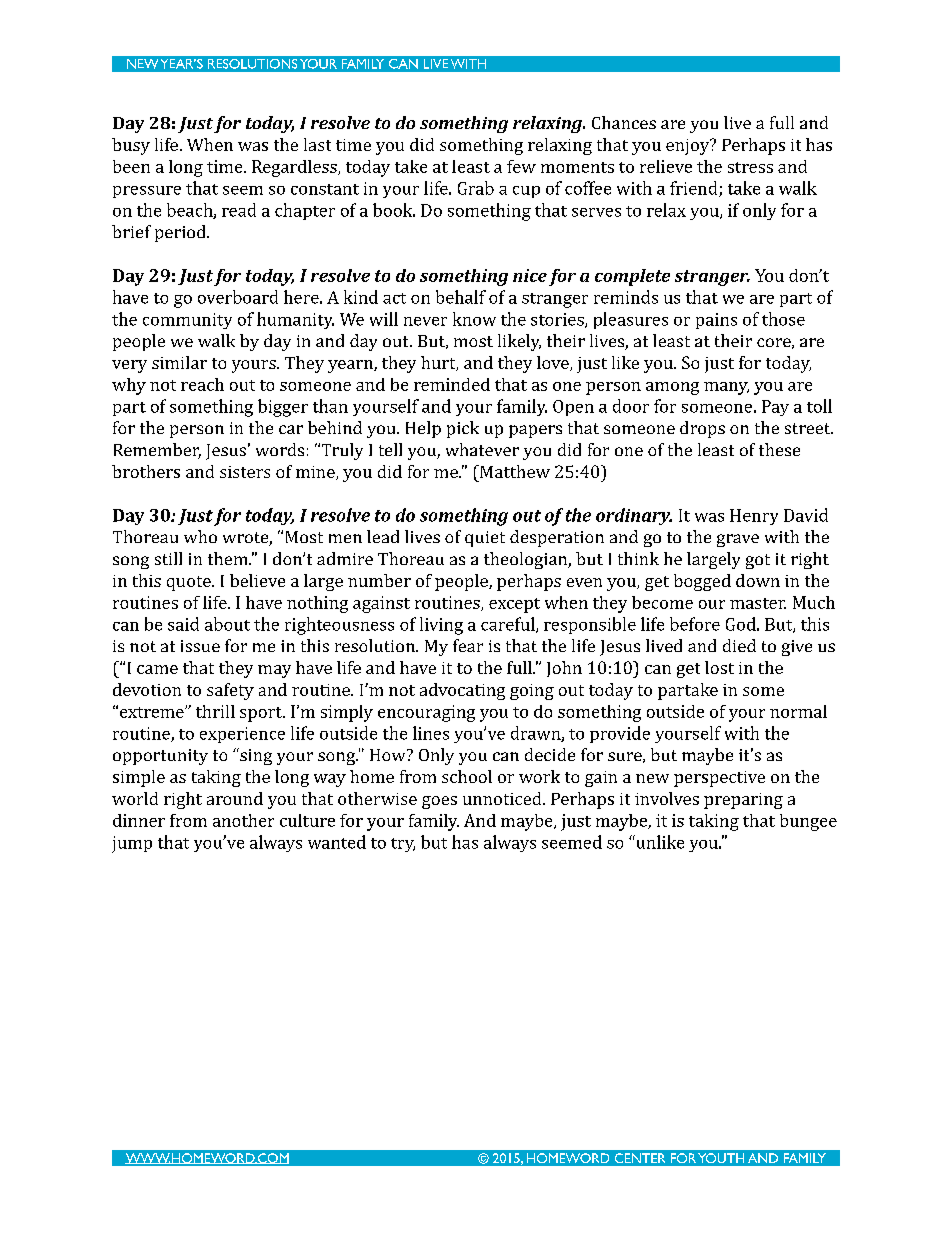 The width and height of the document is (952, 1233). Describe the element at coordinates (243, 820) in the document. I see `another` at that location.
